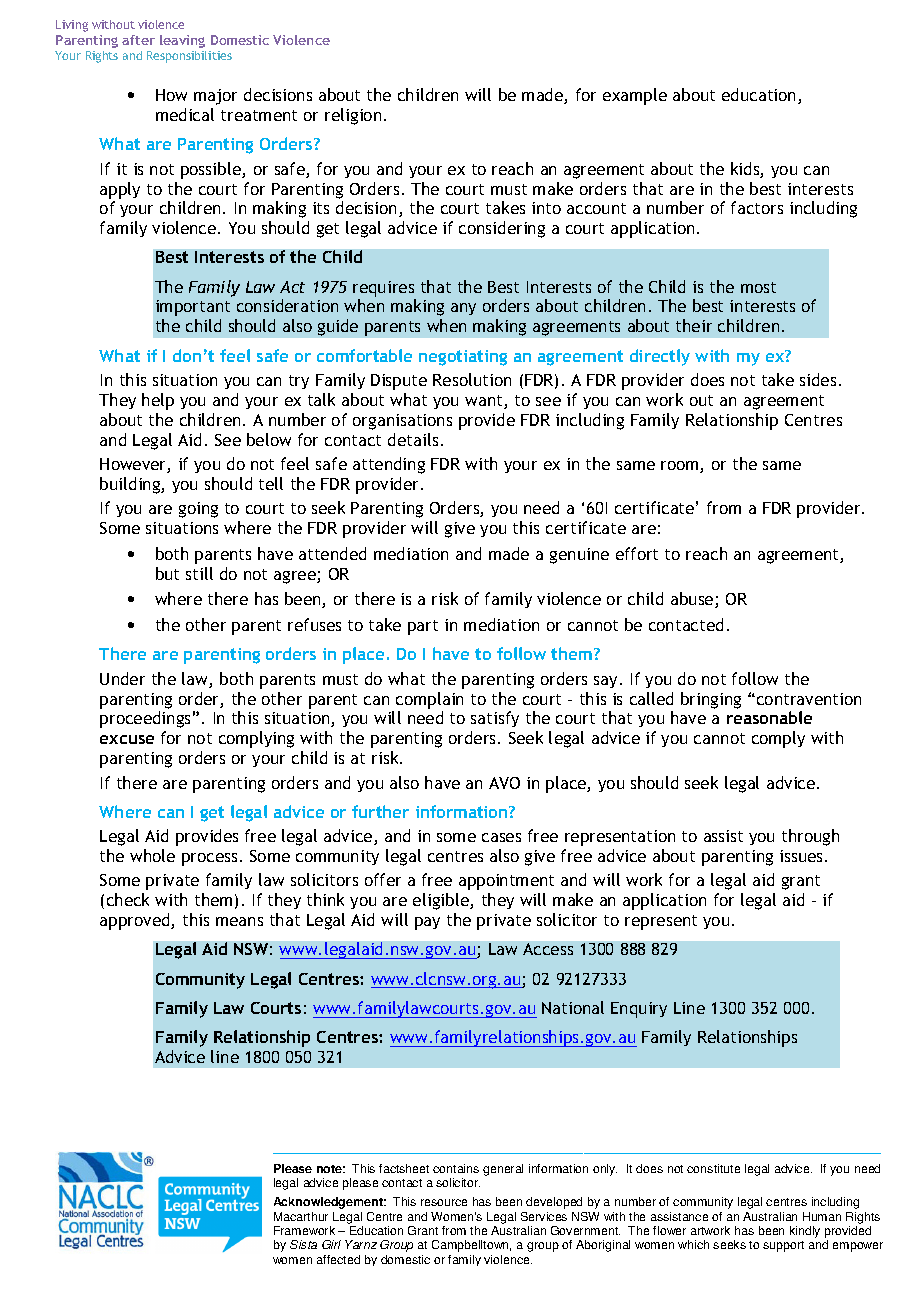 The width and height of the screenshot is (924, 1308). What do you see at coordinates (681, 467) in the screenshot?
I see `room` at bounding box center [681, 467].
